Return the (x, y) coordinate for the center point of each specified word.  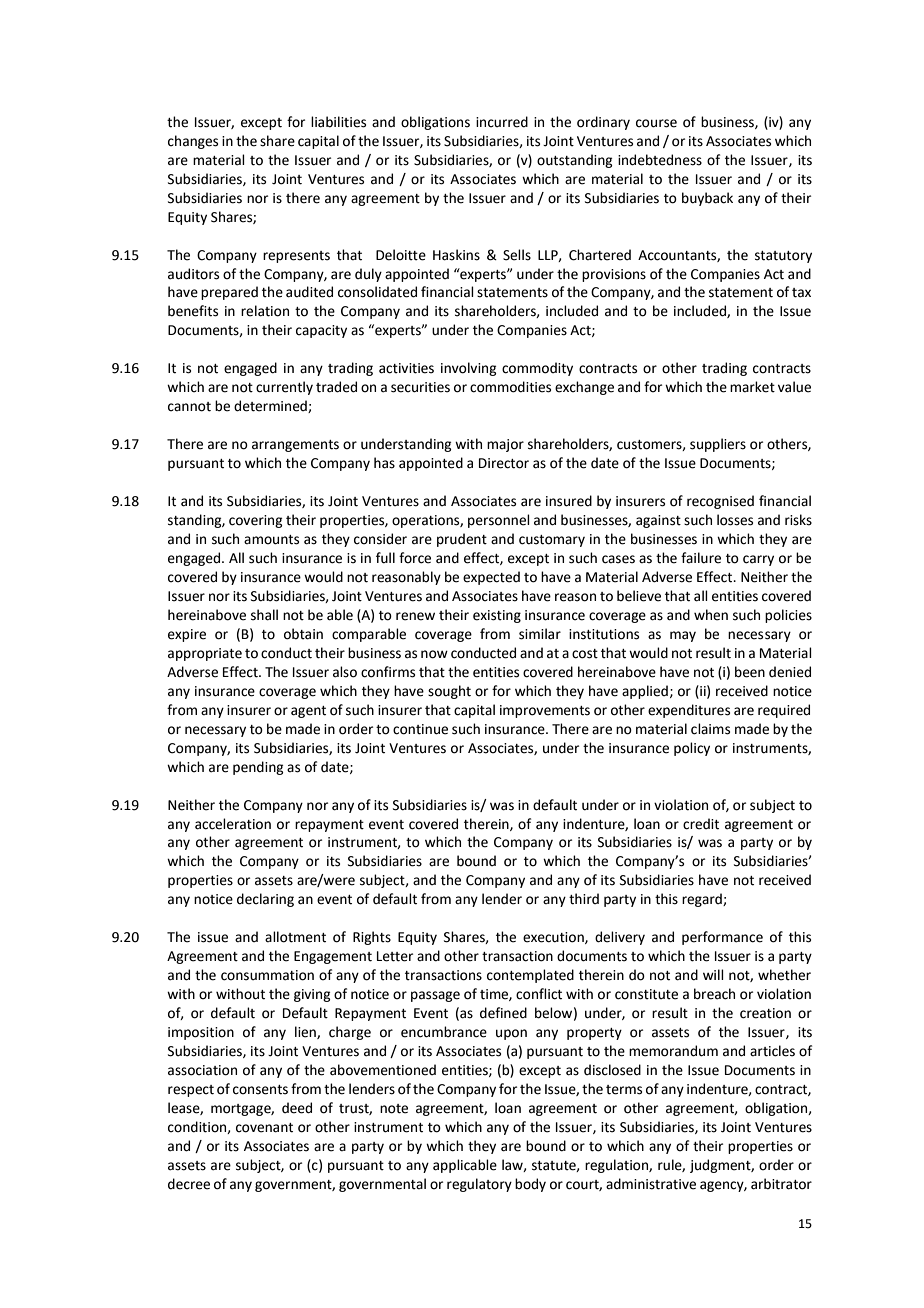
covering (255, 521)
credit (701, 824)
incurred (502, 122)
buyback (707, 199)
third (584, 899)
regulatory (479, 1185)
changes (193, 142)
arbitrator (781, 1184)
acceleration (233, 824)
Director (504, 463)
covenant (264, 1128)
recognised (720, 502)
